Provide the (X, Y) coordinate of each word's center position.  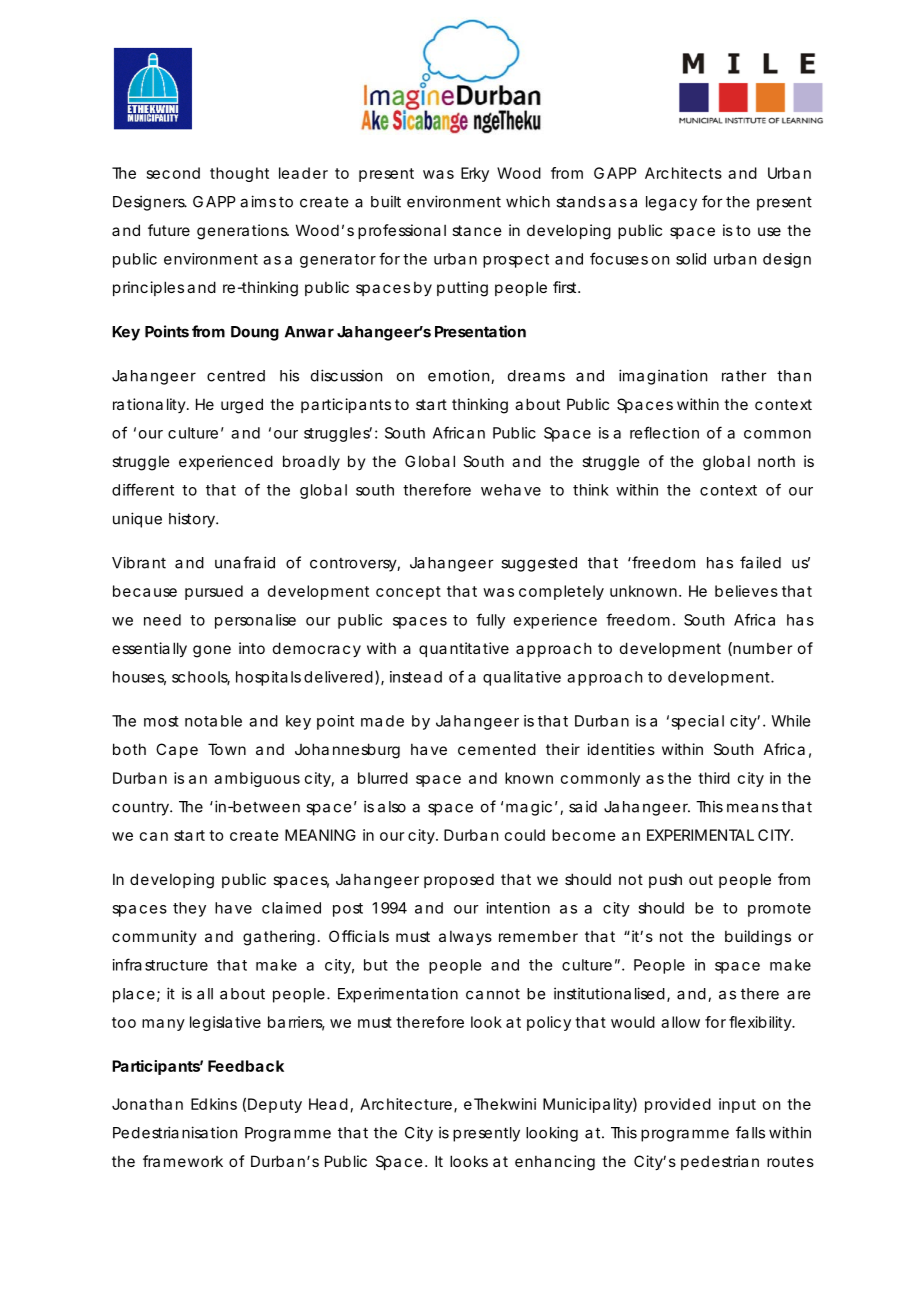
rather (744, 376)
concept (408, 593)
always (465, 937)
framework (183, 1161)
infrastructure (160, 964)
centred (236, 376)
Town (227, 749)
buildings (758, 938)
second (173, 173)
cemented (497, 749)
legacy (671, 203)
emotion (460, 376)
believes (746, 591)
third (714, 778)
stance (477, 230)
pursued (214, 592)
